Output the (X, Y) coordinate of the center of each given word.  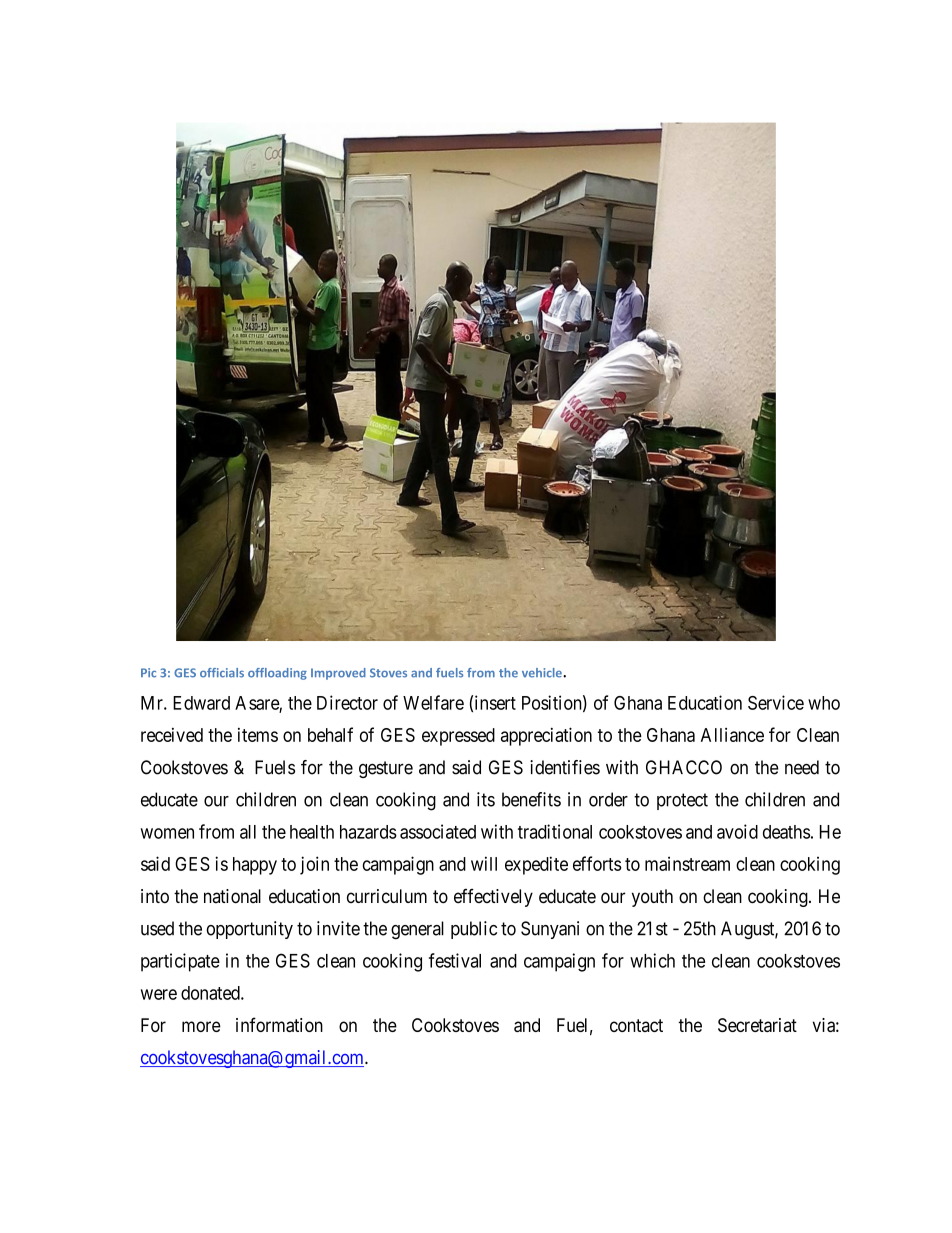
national (232, 896)
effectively (493, 898)
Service (776, 702)
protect (682, 801)
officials (222, 673)
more (201, 1026)
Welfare (433, 702)
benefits (531, 799)
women (167, 833)
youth (652, 898)
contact (636, 1025)
